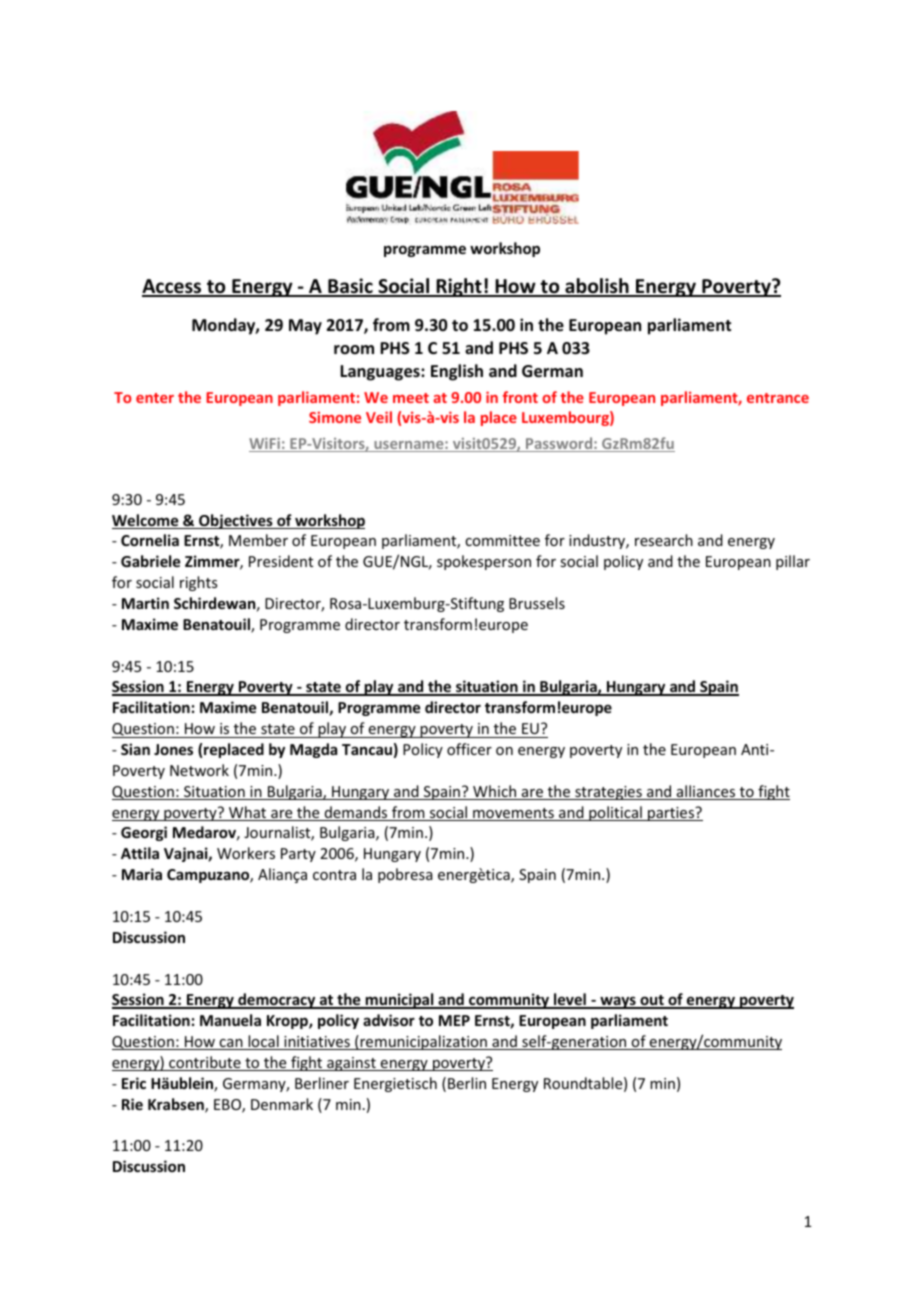  I want to click on officer, so click(469, 749).
